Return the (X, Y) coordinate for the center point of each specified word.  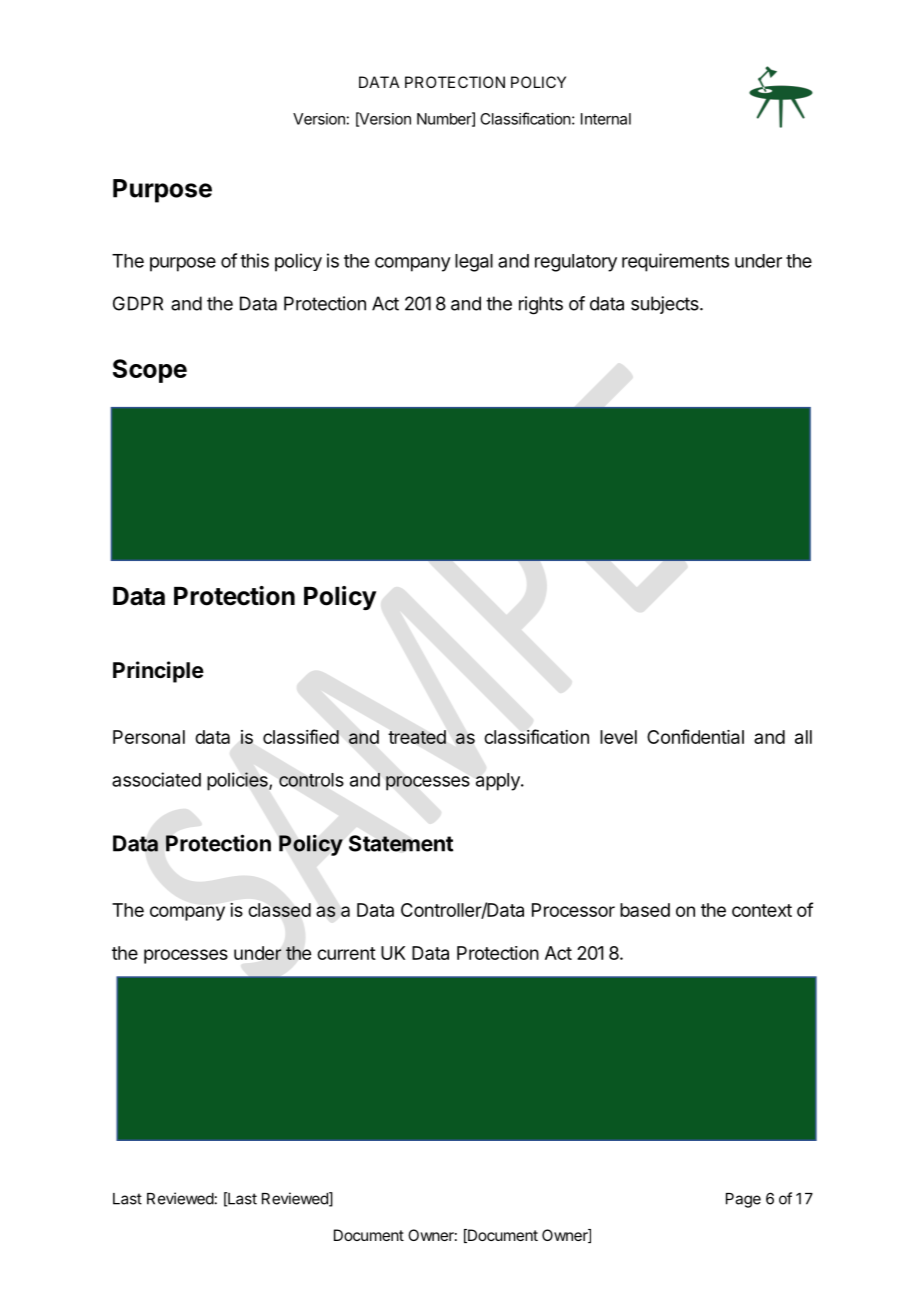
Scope (150, 371)
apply (499, 782)
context (762, 910)
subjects (666, 305)
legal (474, 263)
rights (541, 305)
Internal (606, 119)
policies (238, 781)
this (254, 260)
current (346, 953)
